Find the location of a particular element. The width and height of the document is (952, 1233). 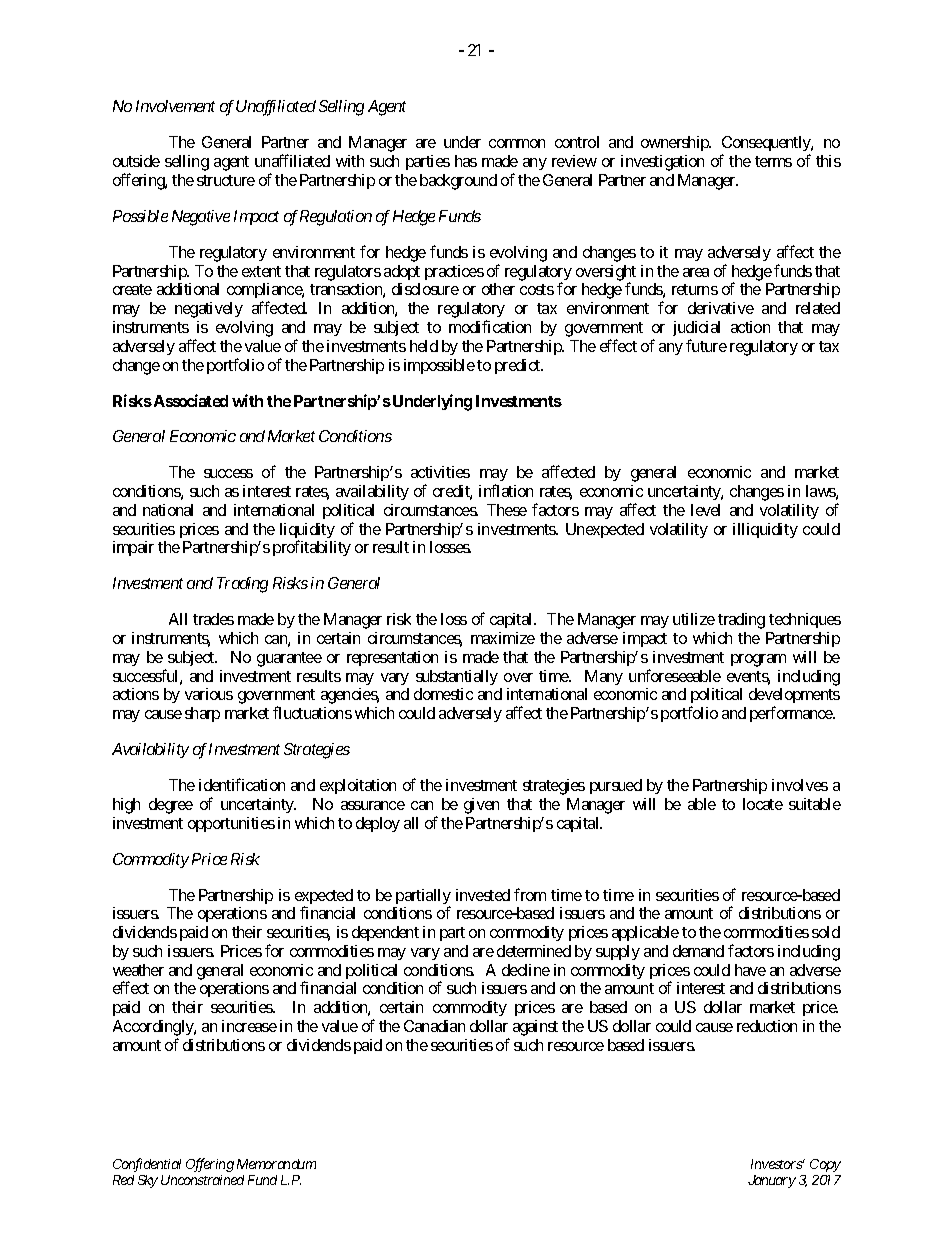

Unconstrained is located at coordinates (202, 1180).
